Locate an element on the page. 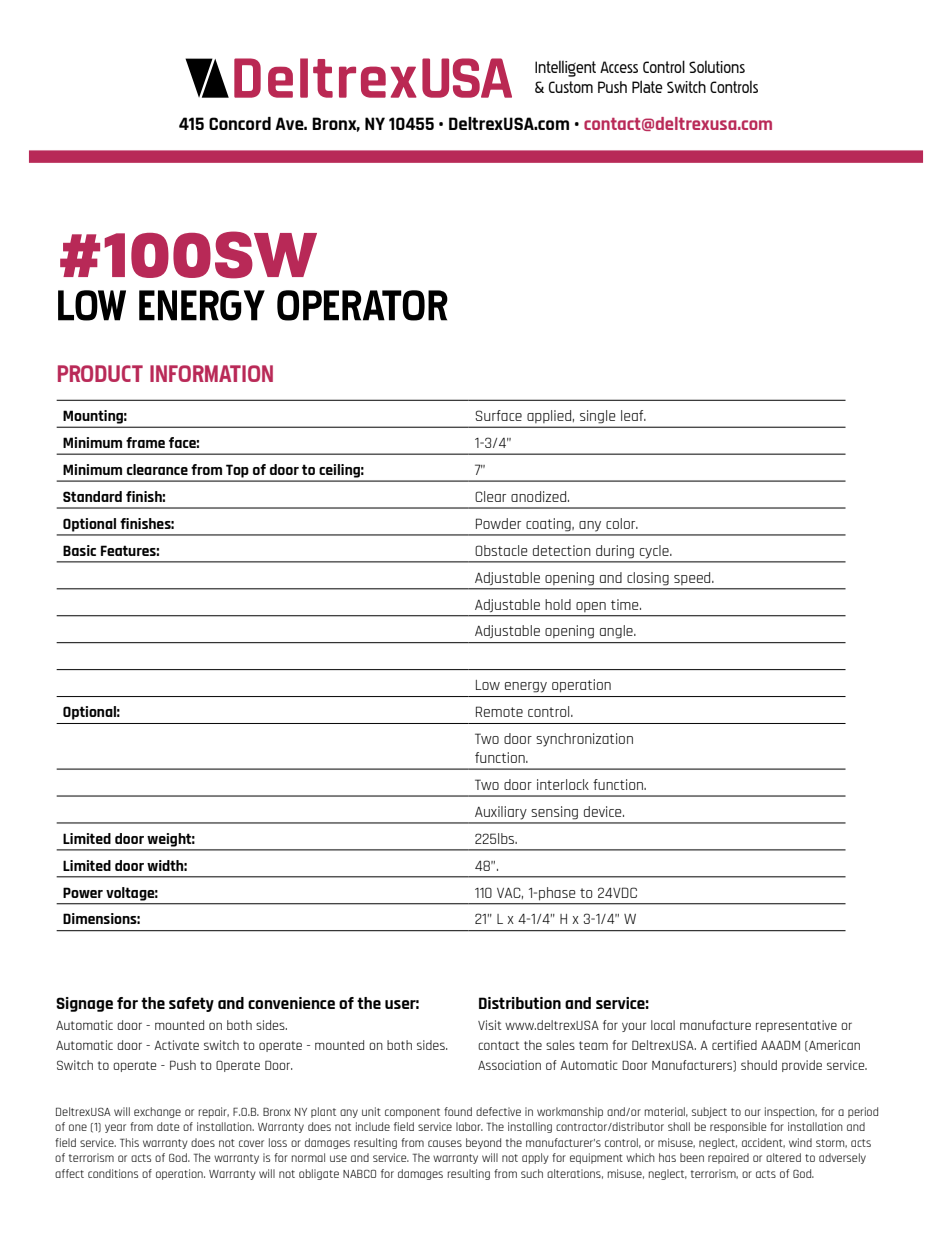  INFORMATION is located at coordinates (211, 373).
